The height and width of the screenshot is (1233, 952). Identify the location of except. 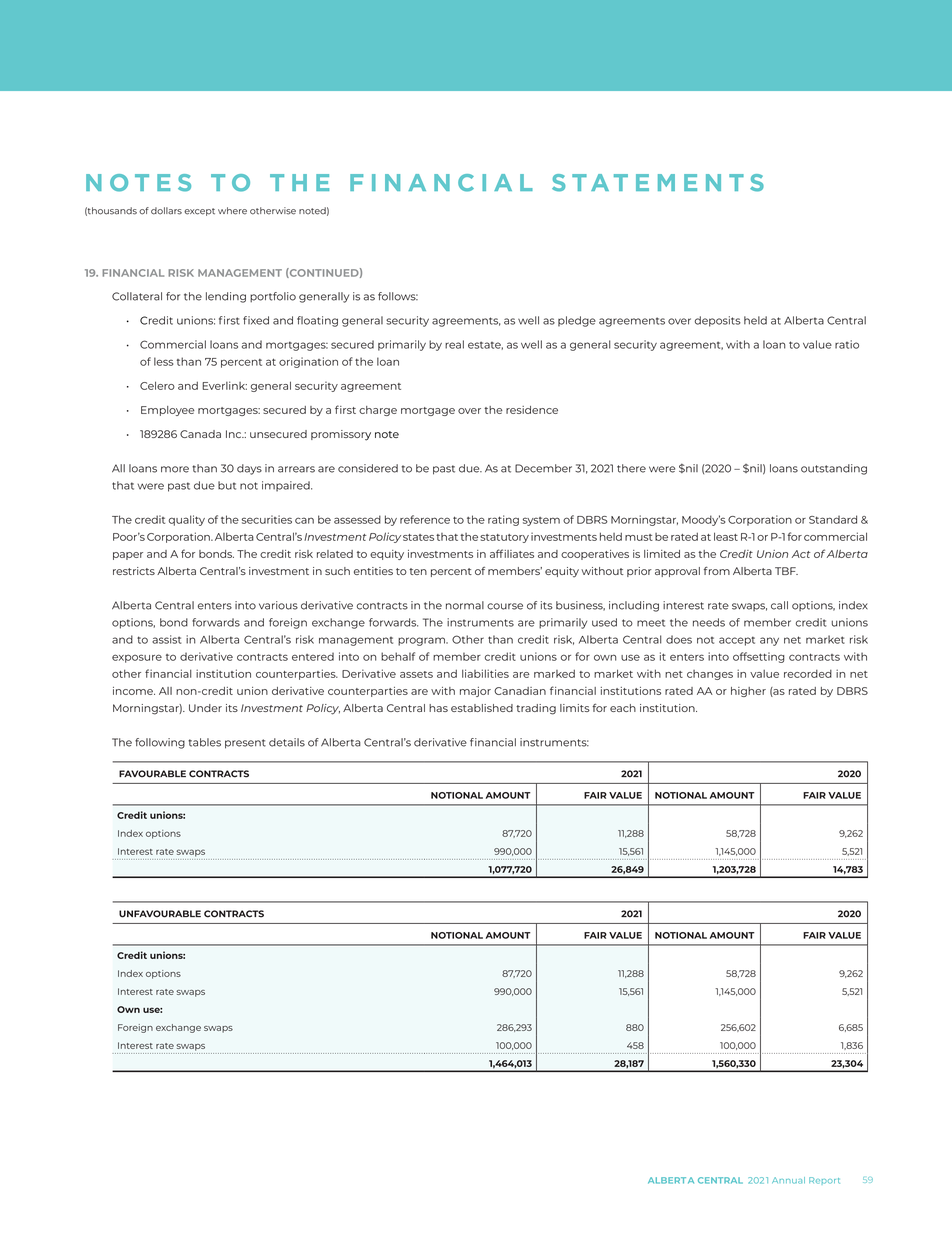
(199, 212).
